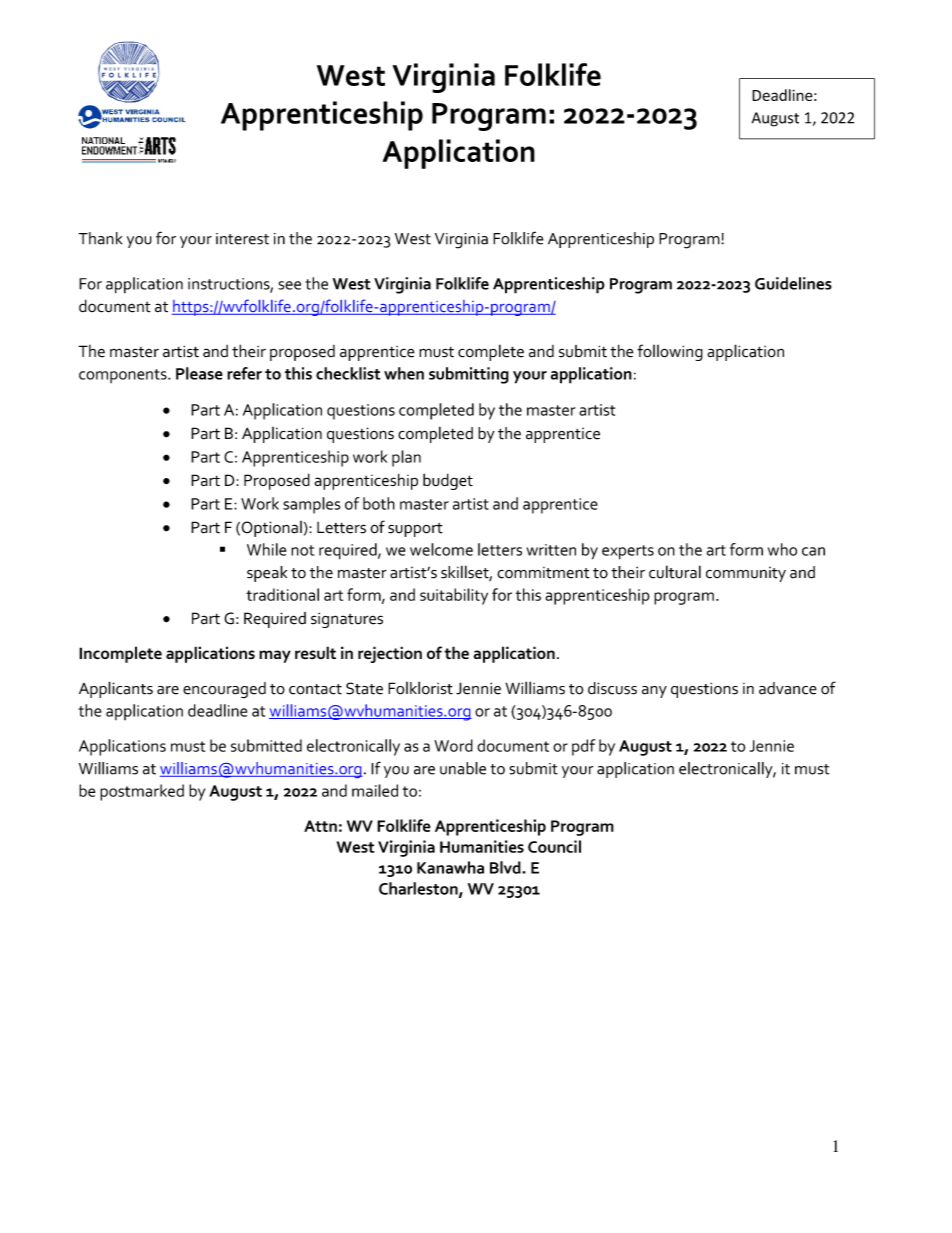  What do you see at coordinates (289, 285) in the screenshot?
I see `see` at bounding box center [289, 285].
